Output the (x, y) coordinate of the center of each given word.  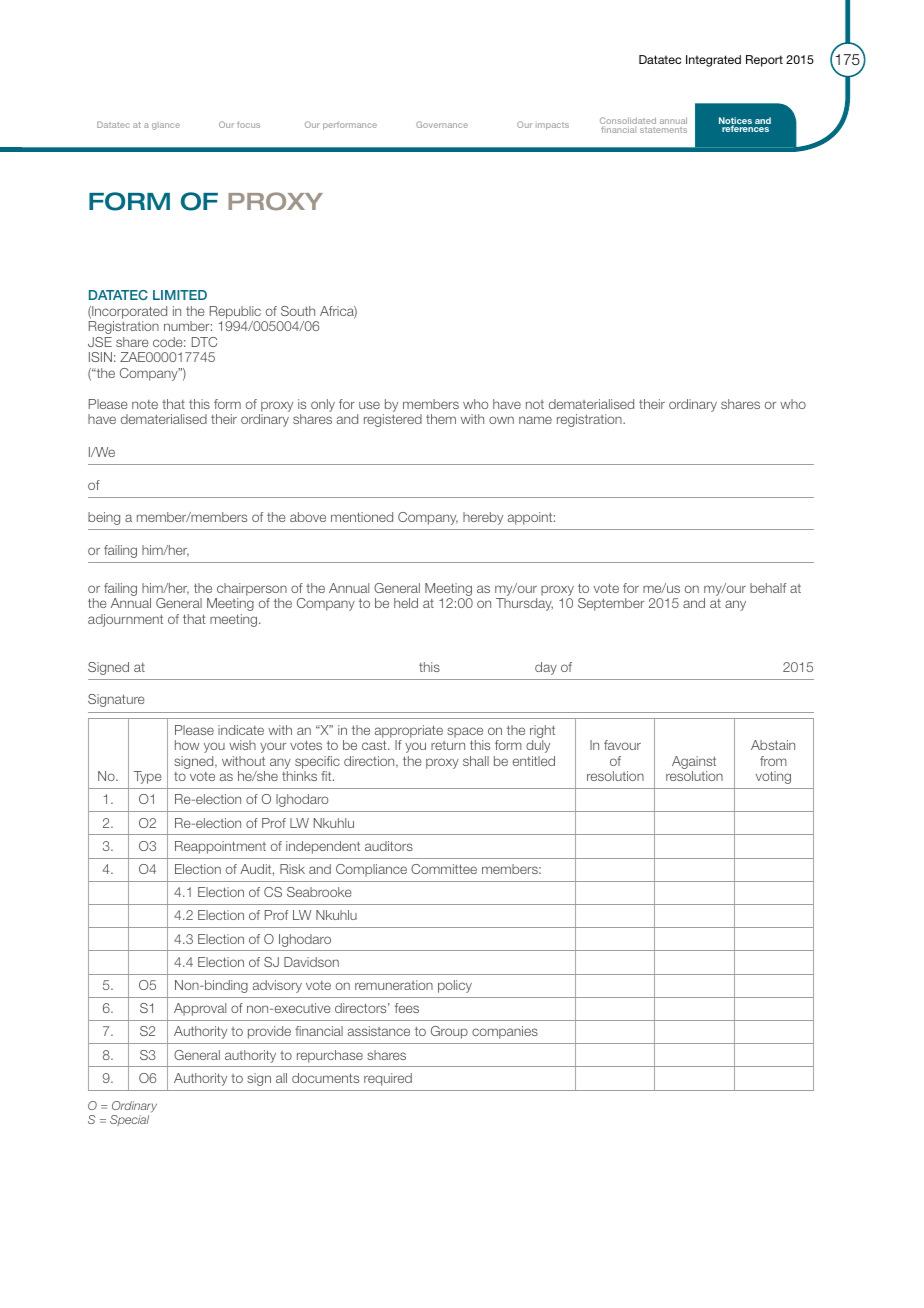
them (441, 419)
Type (148, 777)
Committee (444, 869)
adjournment (125, 620)
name (535, 420)
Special (129, 1120)
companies (505, 1032)
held (406, 603)
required (388, 1079)
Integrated (713, 61)
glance (166, 126)
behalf (768, 588)
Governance (442, 124)
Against (694, 764)
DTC (204, 342)
